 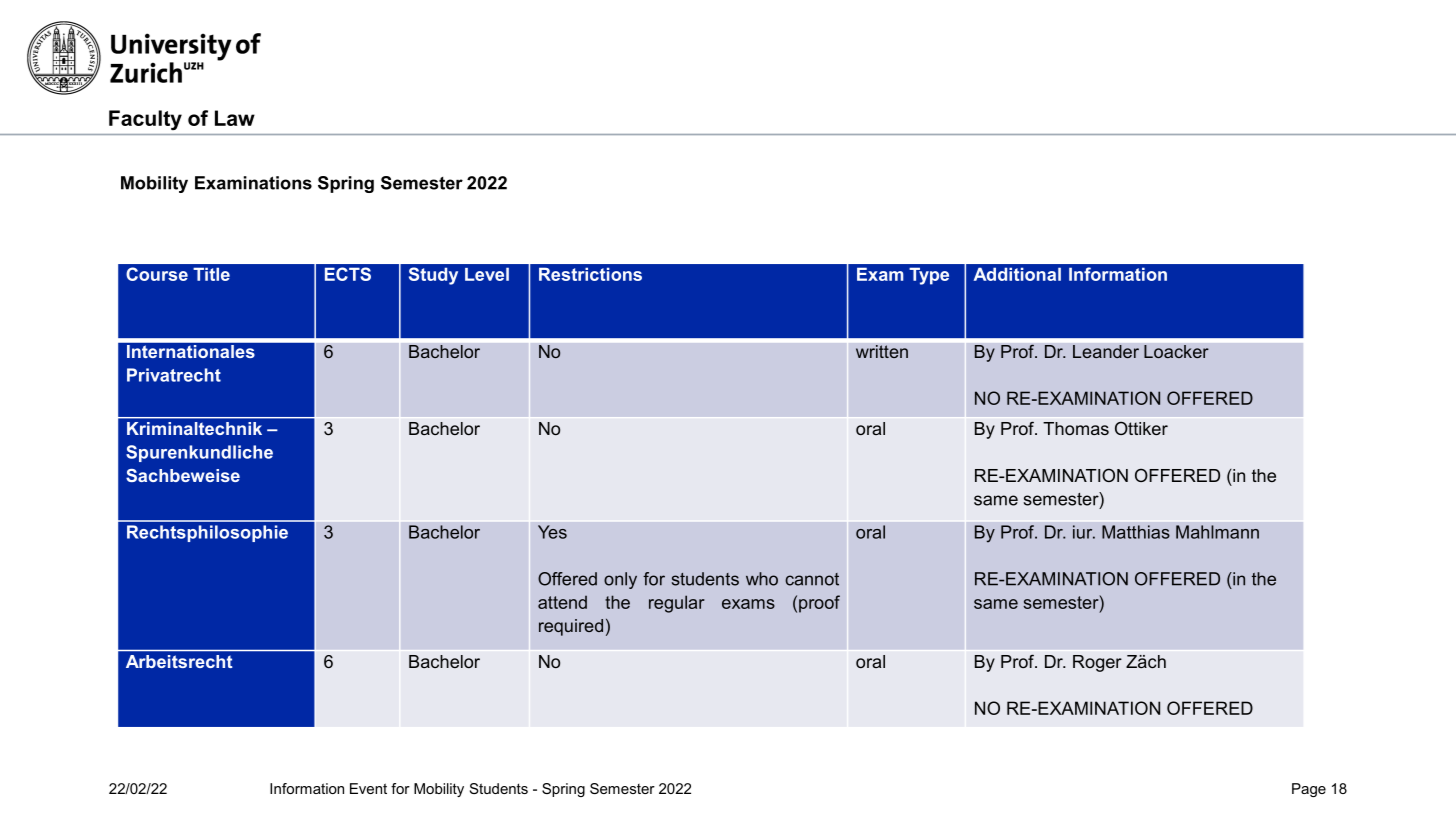 I want to click on Event, so click(x=368, y=788).
